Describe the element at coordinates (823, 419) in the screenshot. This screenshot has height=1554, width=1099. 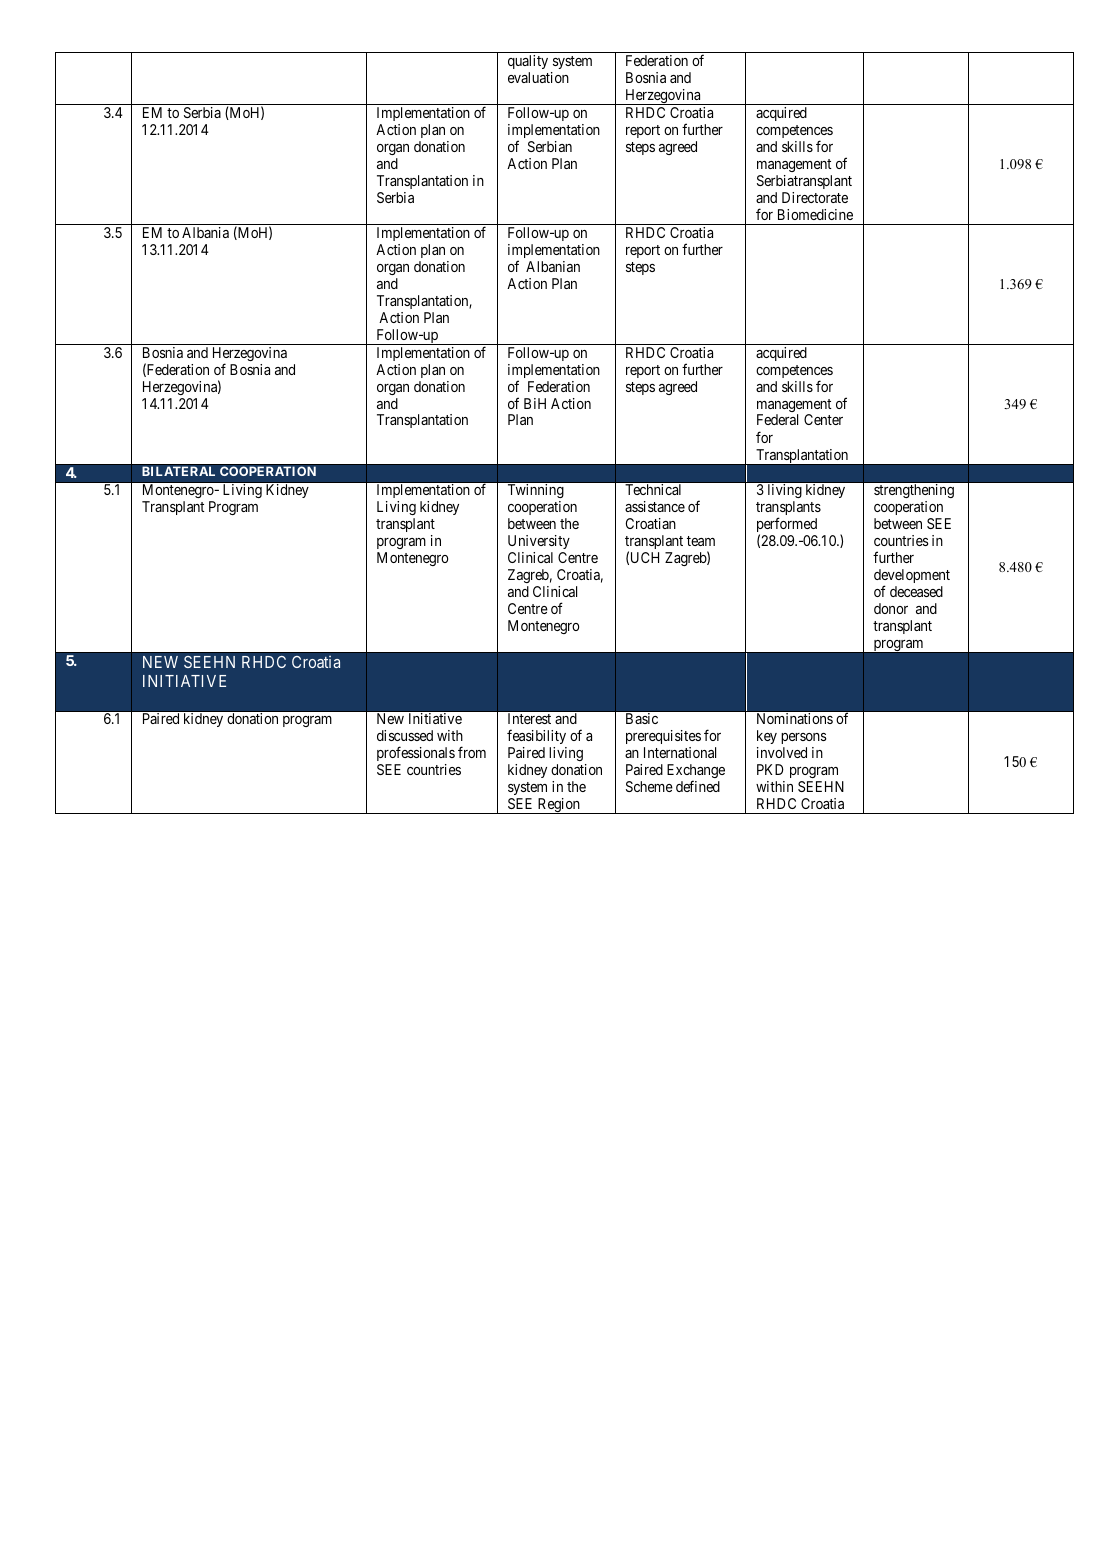
I see `Center` at that location.
